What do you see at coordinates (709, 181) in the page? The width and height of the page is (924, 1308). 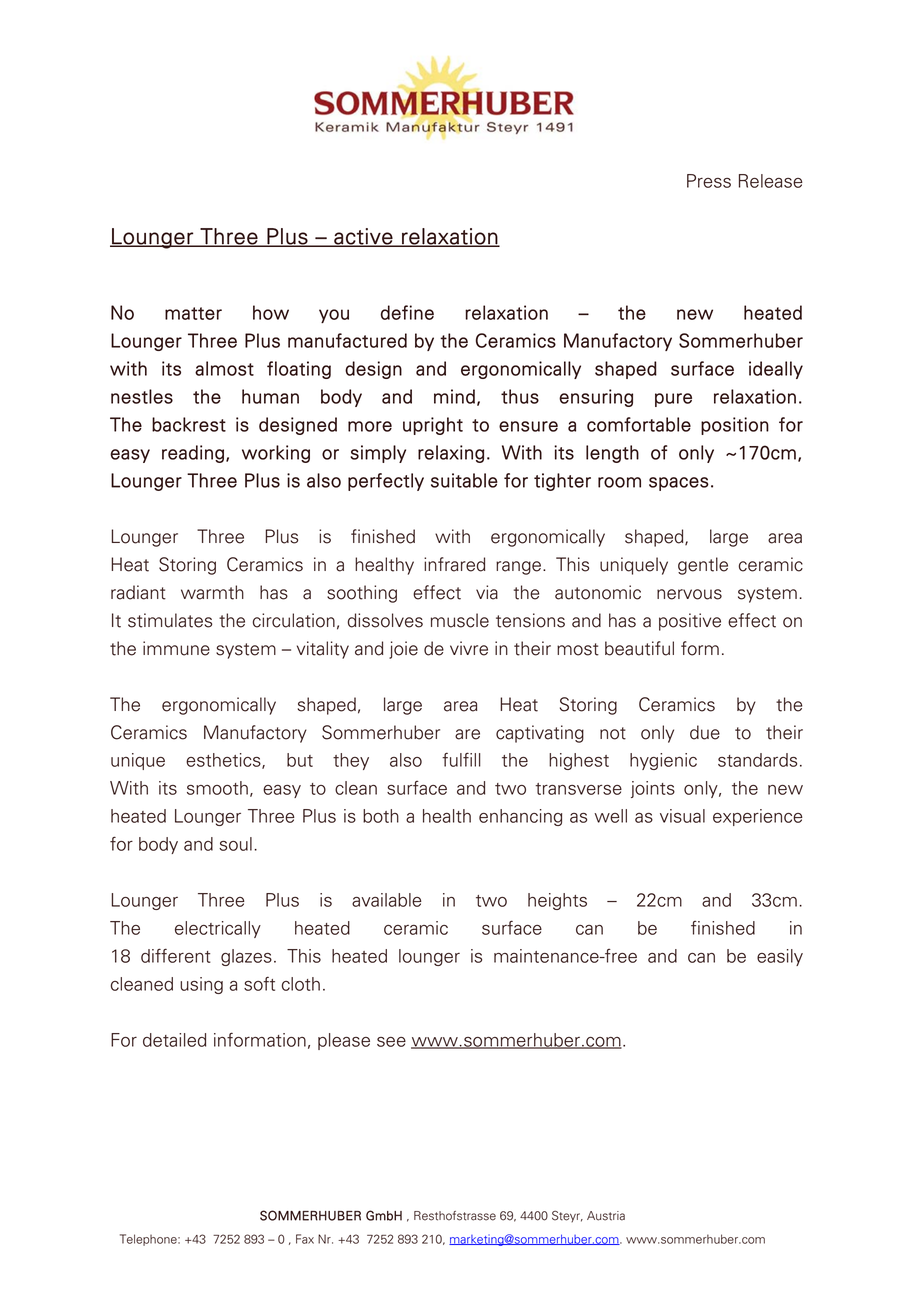 I see `Press` at bounding box center [709, 181].
